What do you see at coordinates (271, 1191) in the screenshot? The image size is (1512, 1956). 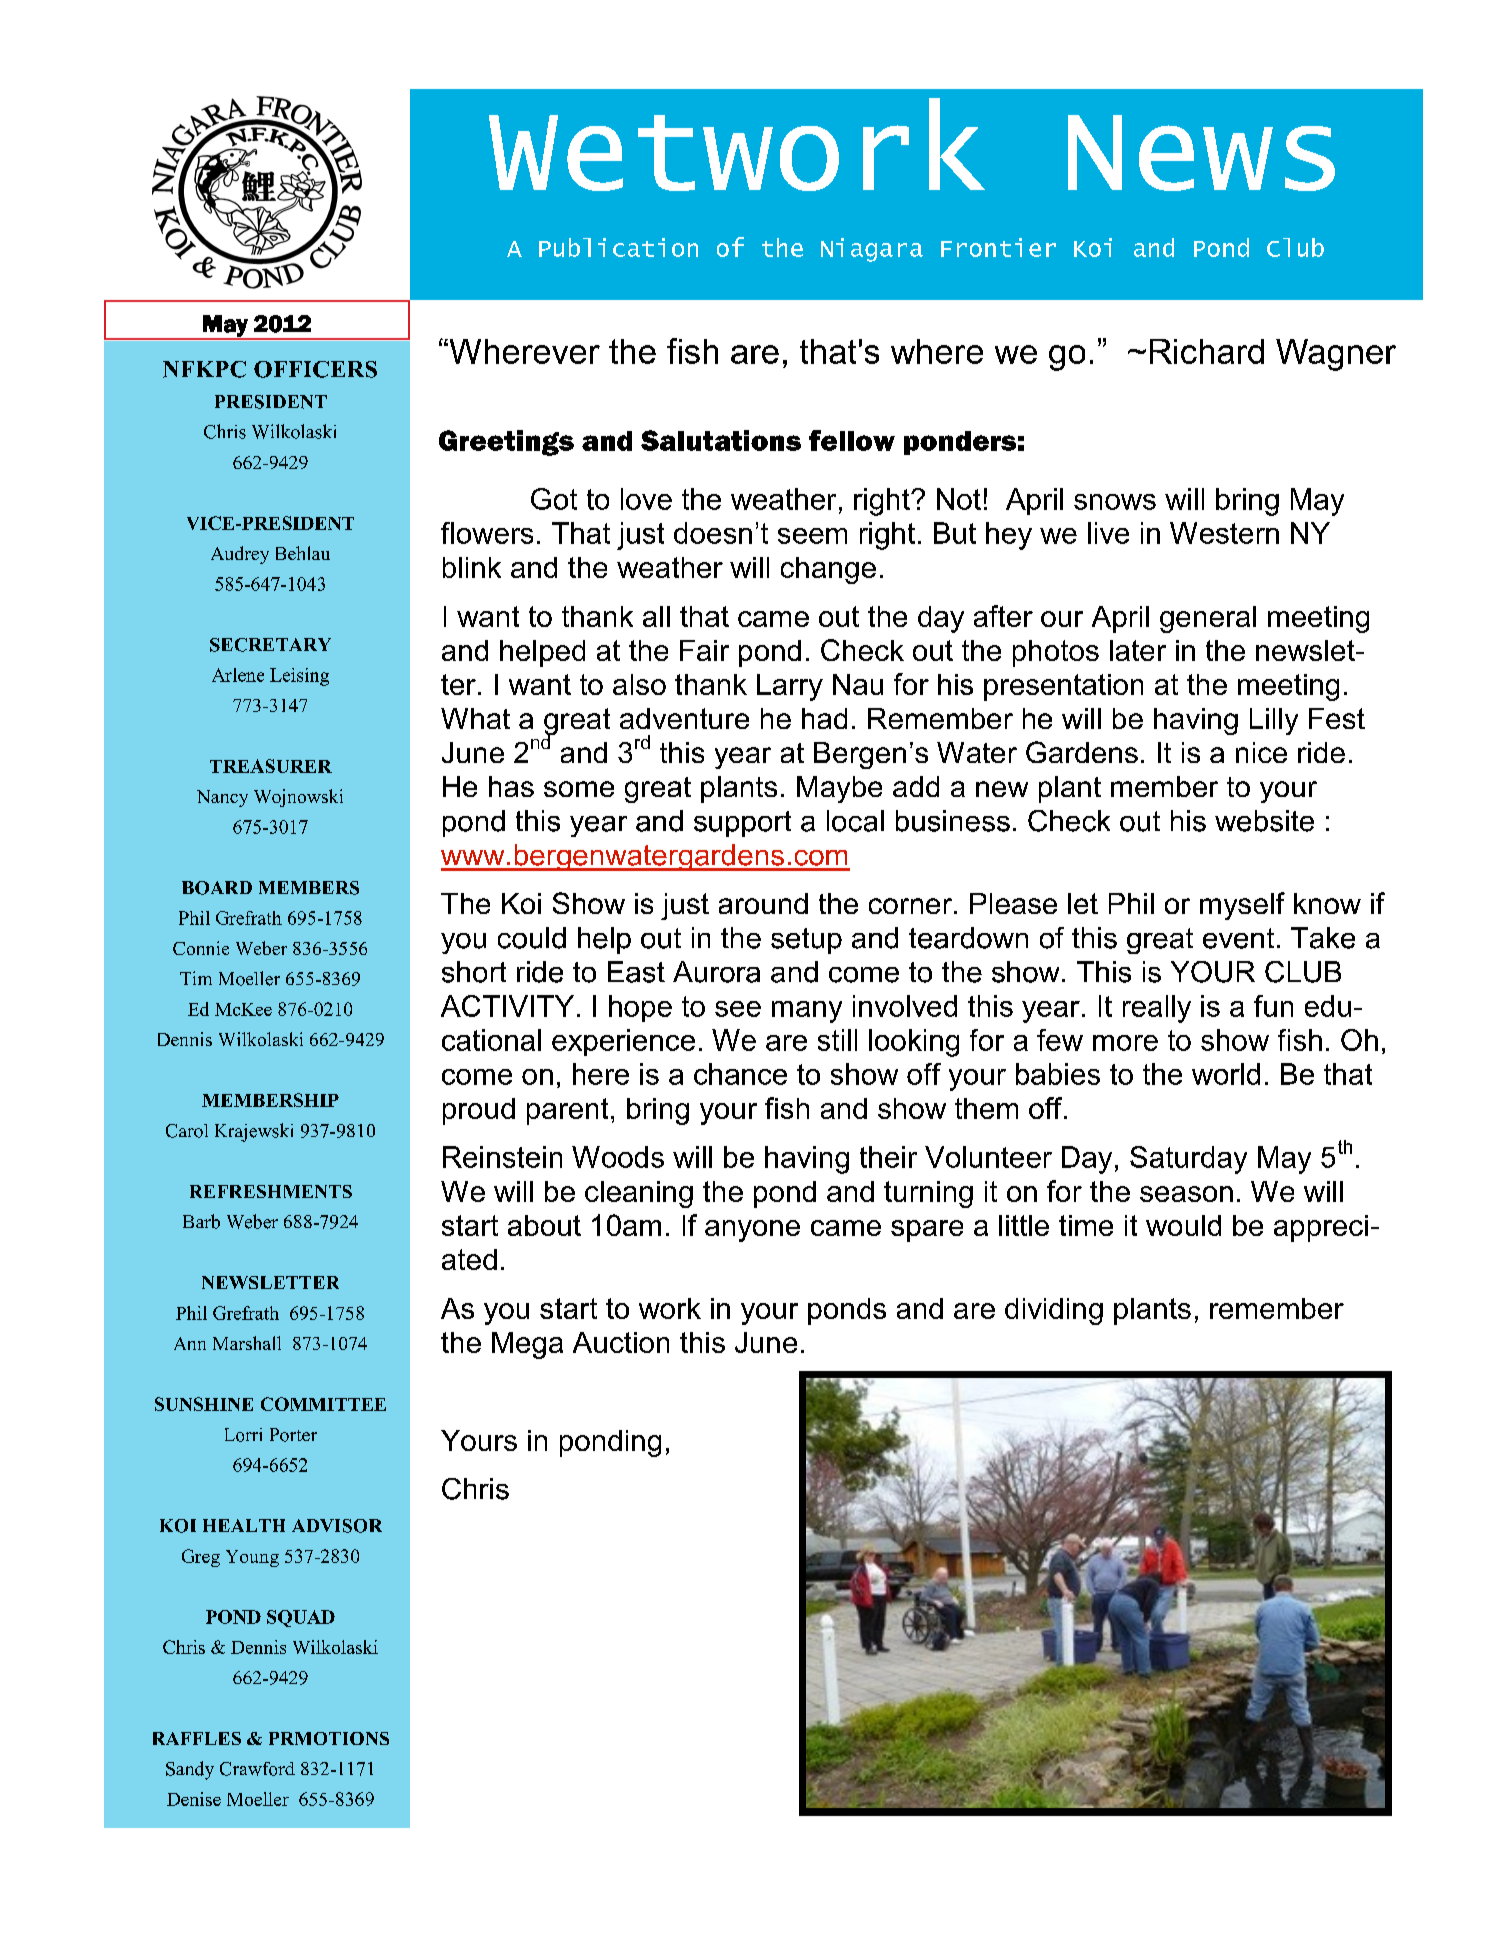 I see `REFRESHMENTS` at bounding box center [271, 1191].
